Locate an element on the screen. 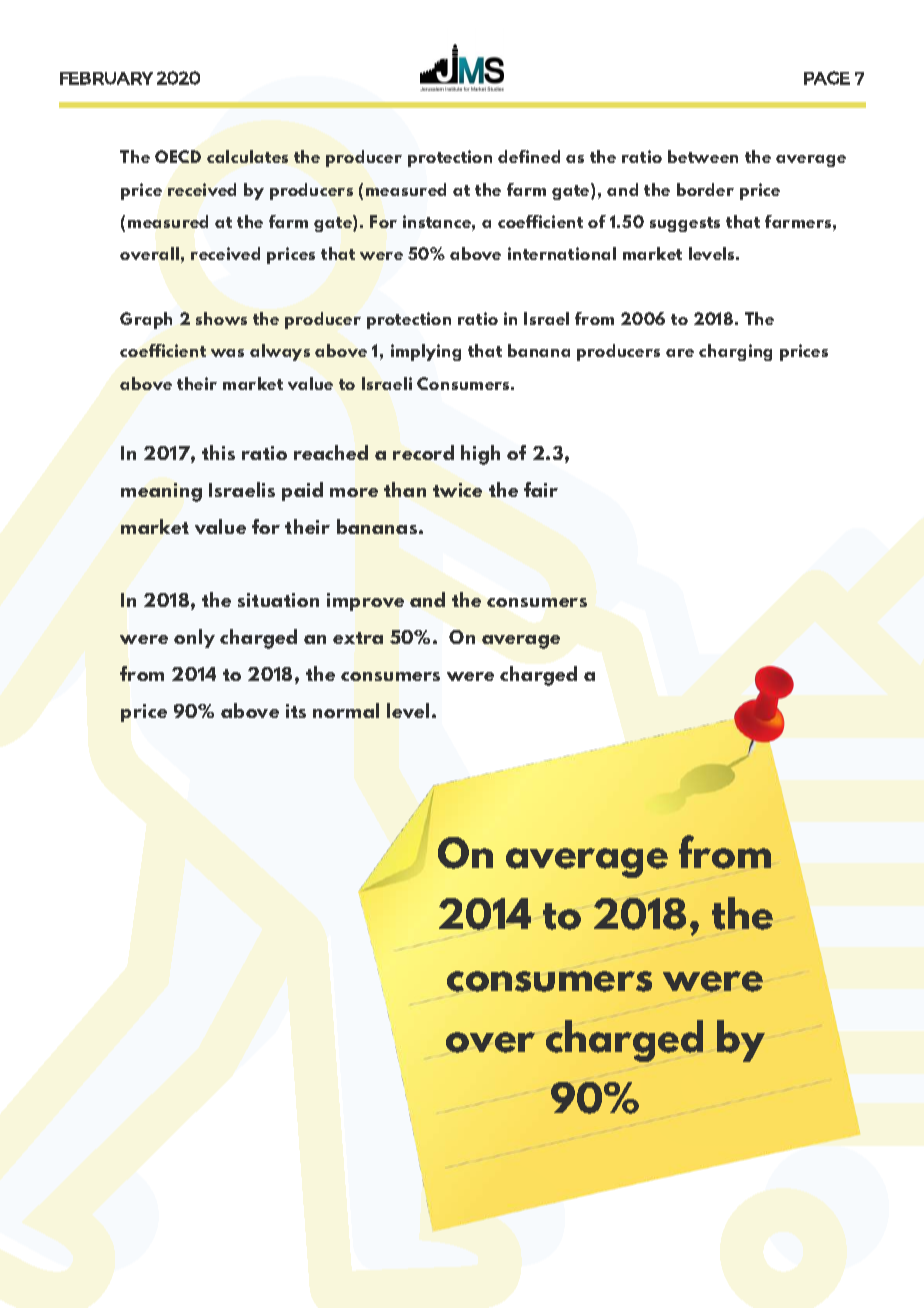 This screenshot has height=1308, width=924. FEBRUARY is located at coordinates (106, 78).
